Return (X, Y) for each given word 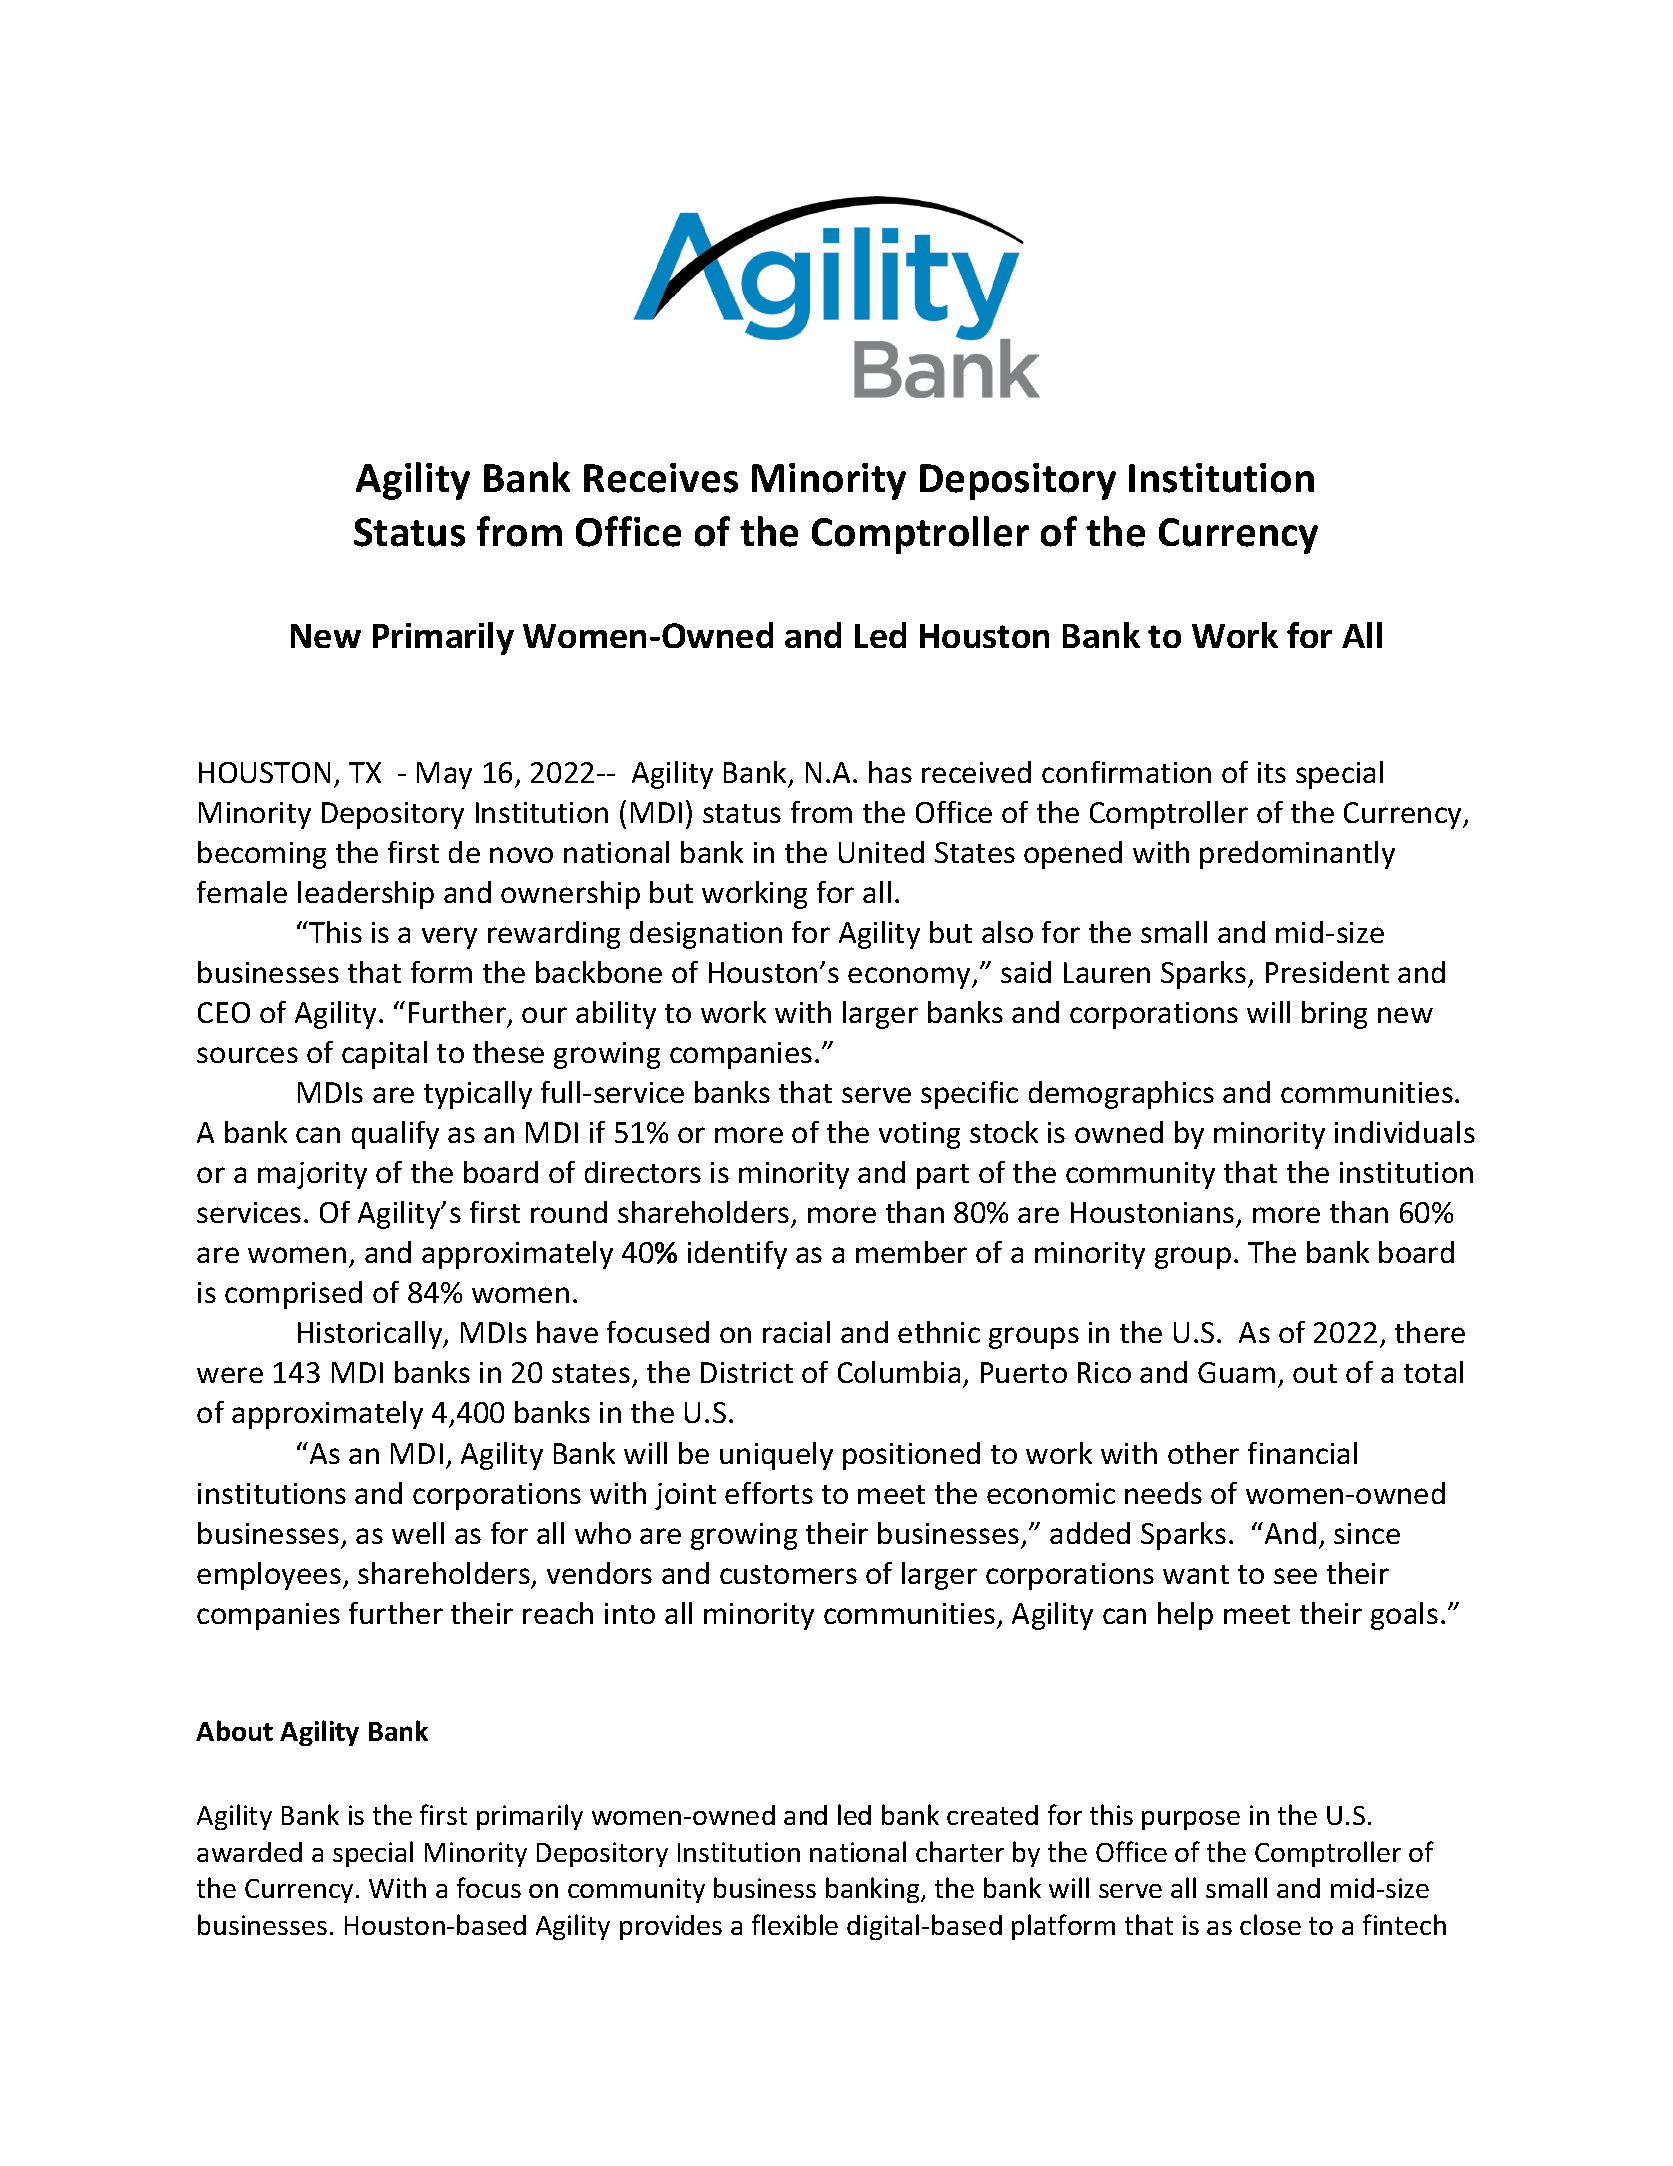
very (449, 938)
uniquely (776, 1456)
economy (910, 978)
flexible (795, 1924)
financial (1302, 1453)
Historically (371, 1335)
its (1272, 772)
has (890, 772)
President (1327, 972)
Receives (661, 478)
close (1270, 1924)
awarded (249, 1852)
